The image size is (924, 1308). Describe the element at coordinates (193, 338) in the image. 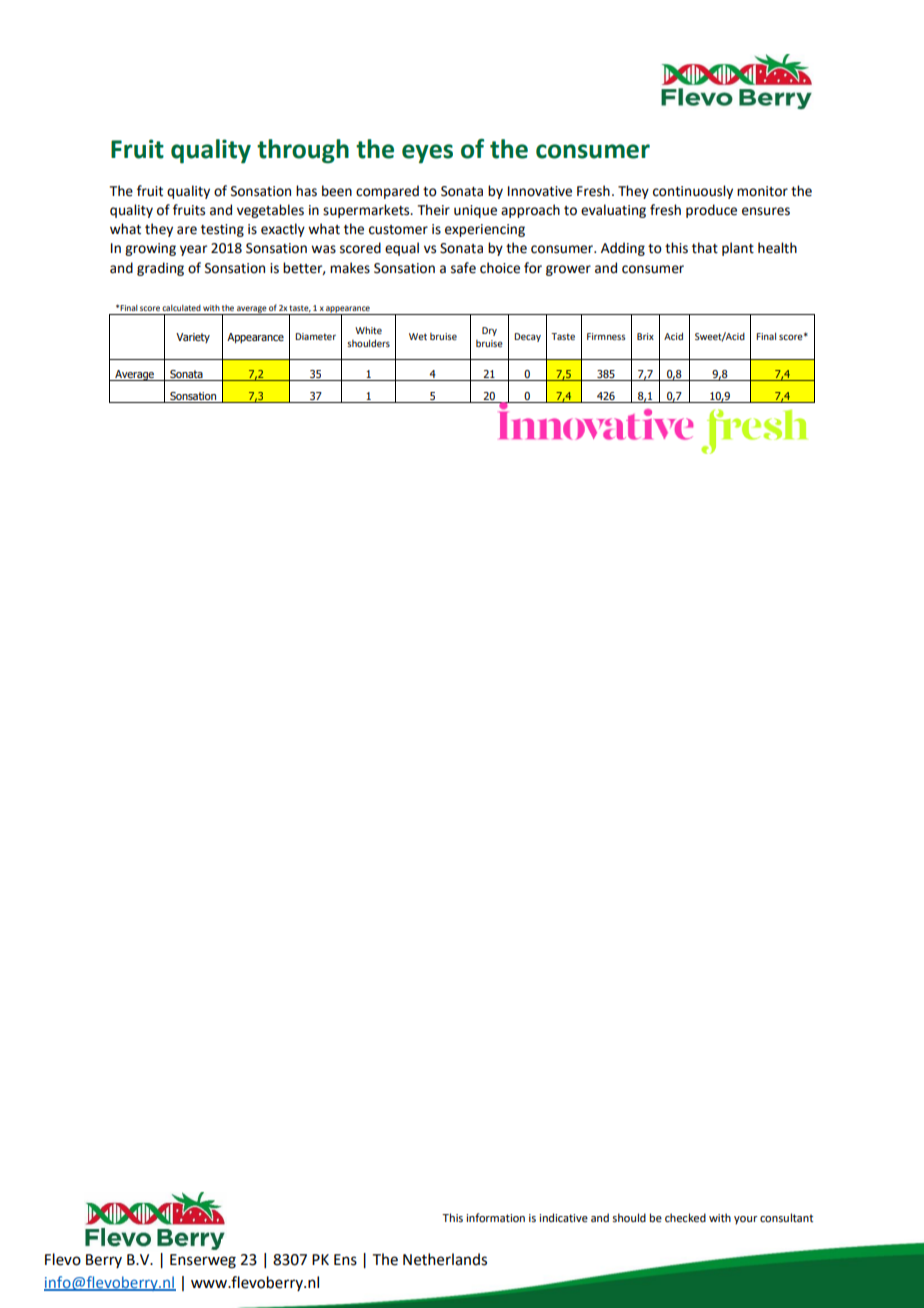

I see `Variety` at that location.
